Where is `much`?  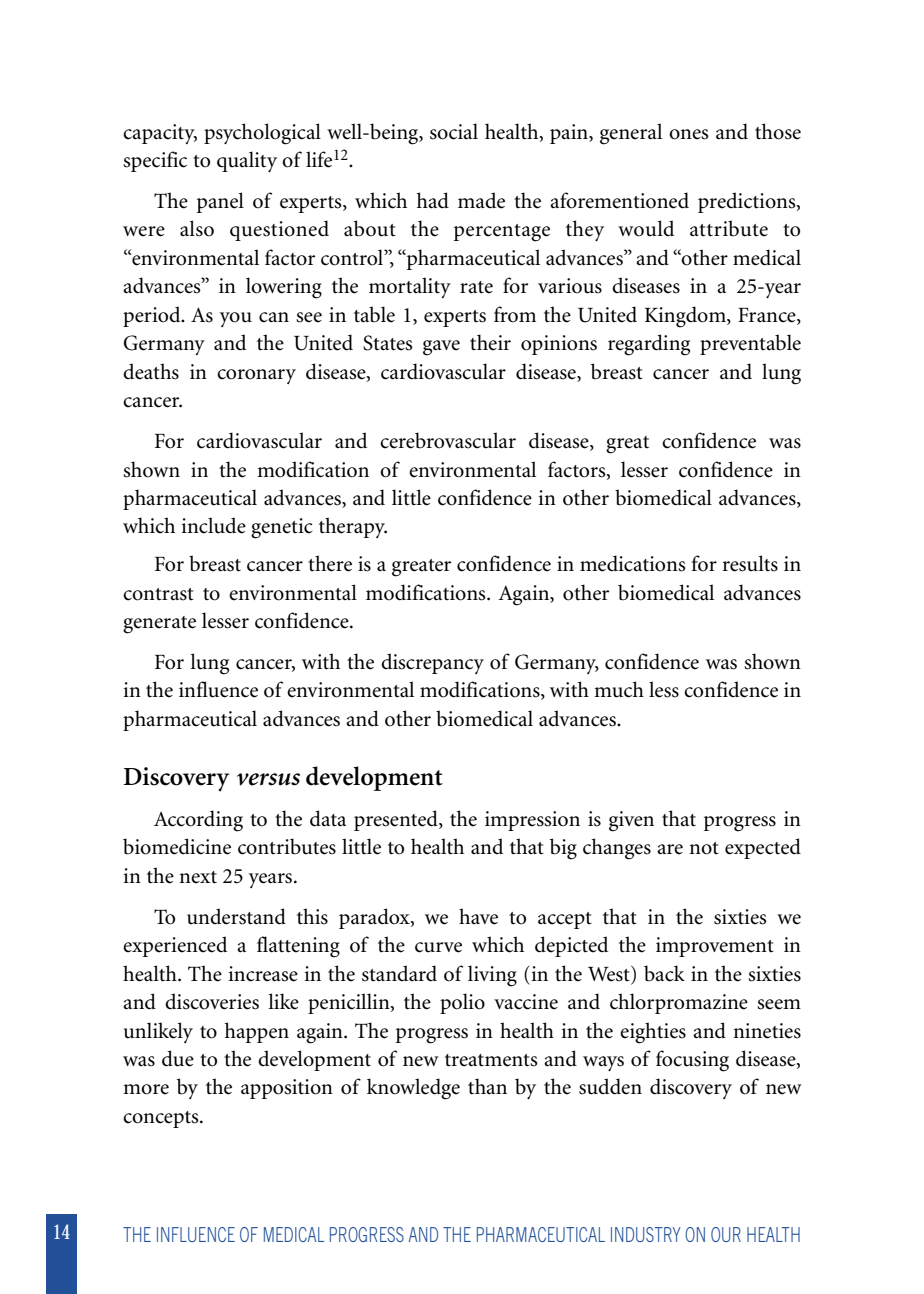
much is located at coordinates (619, 689).
